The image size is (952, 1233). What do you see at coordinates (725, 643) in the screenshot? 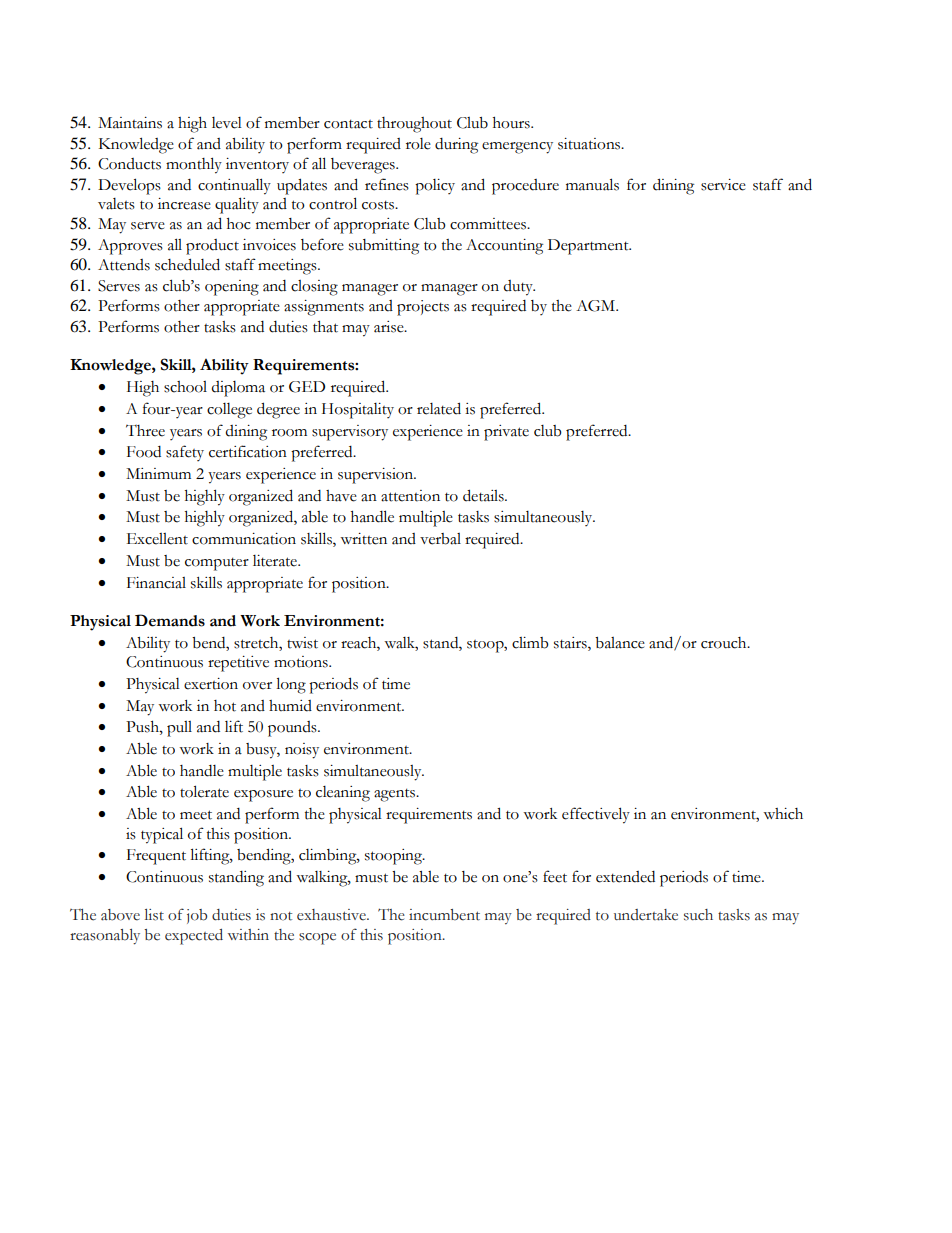
I see `crouch` at bounding box center [725, 643].
